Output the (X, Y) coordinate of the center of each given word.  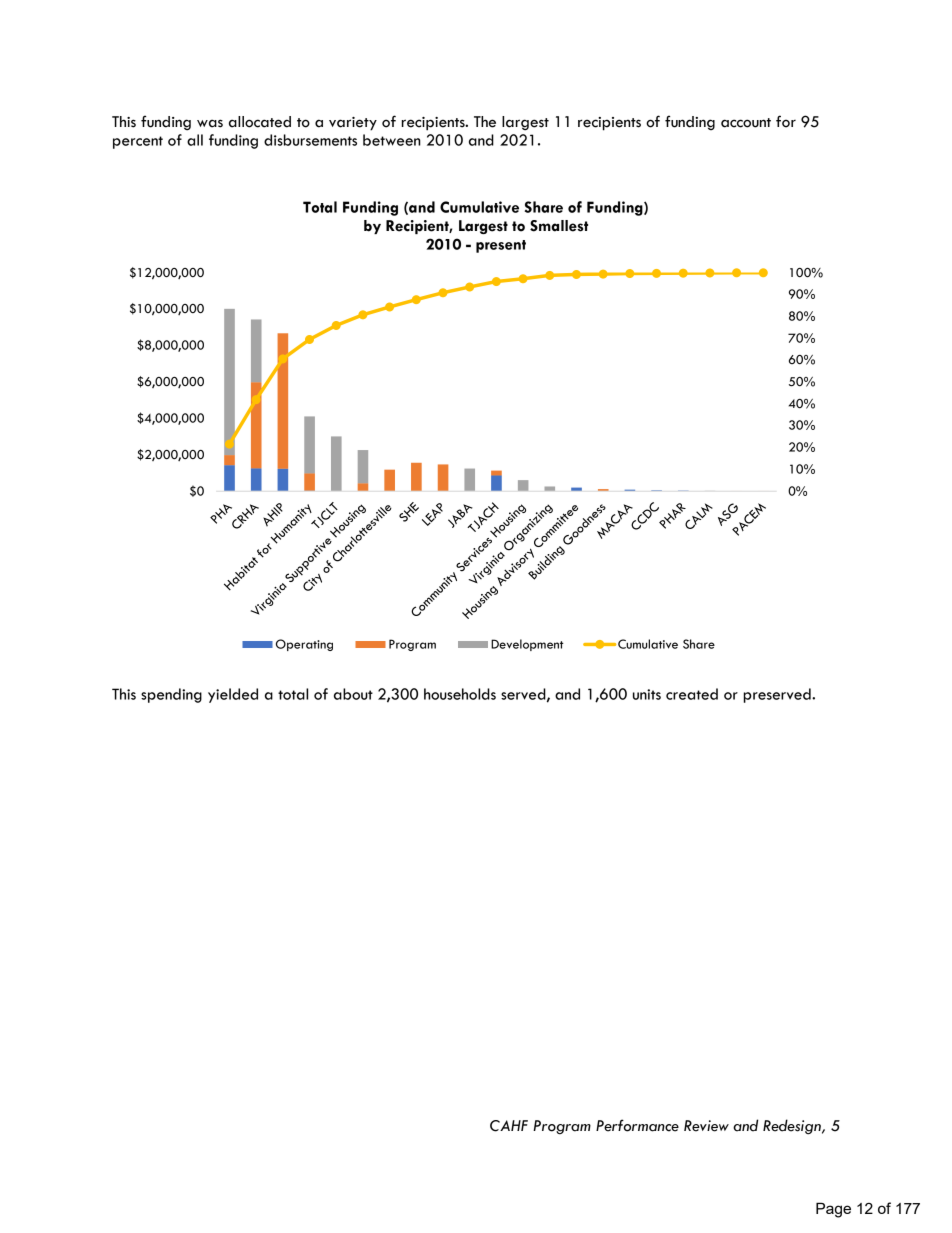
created (692, 694)
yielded (233, 695)
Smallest (559, 226)
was (210, 123)
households (460, 694)
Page (833, 1210)
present (501, 246)
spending (171, 695)
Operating (304, 645)
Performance (637, 1125)
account (746, 123)
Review (706, 1126)
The (485, 122)
